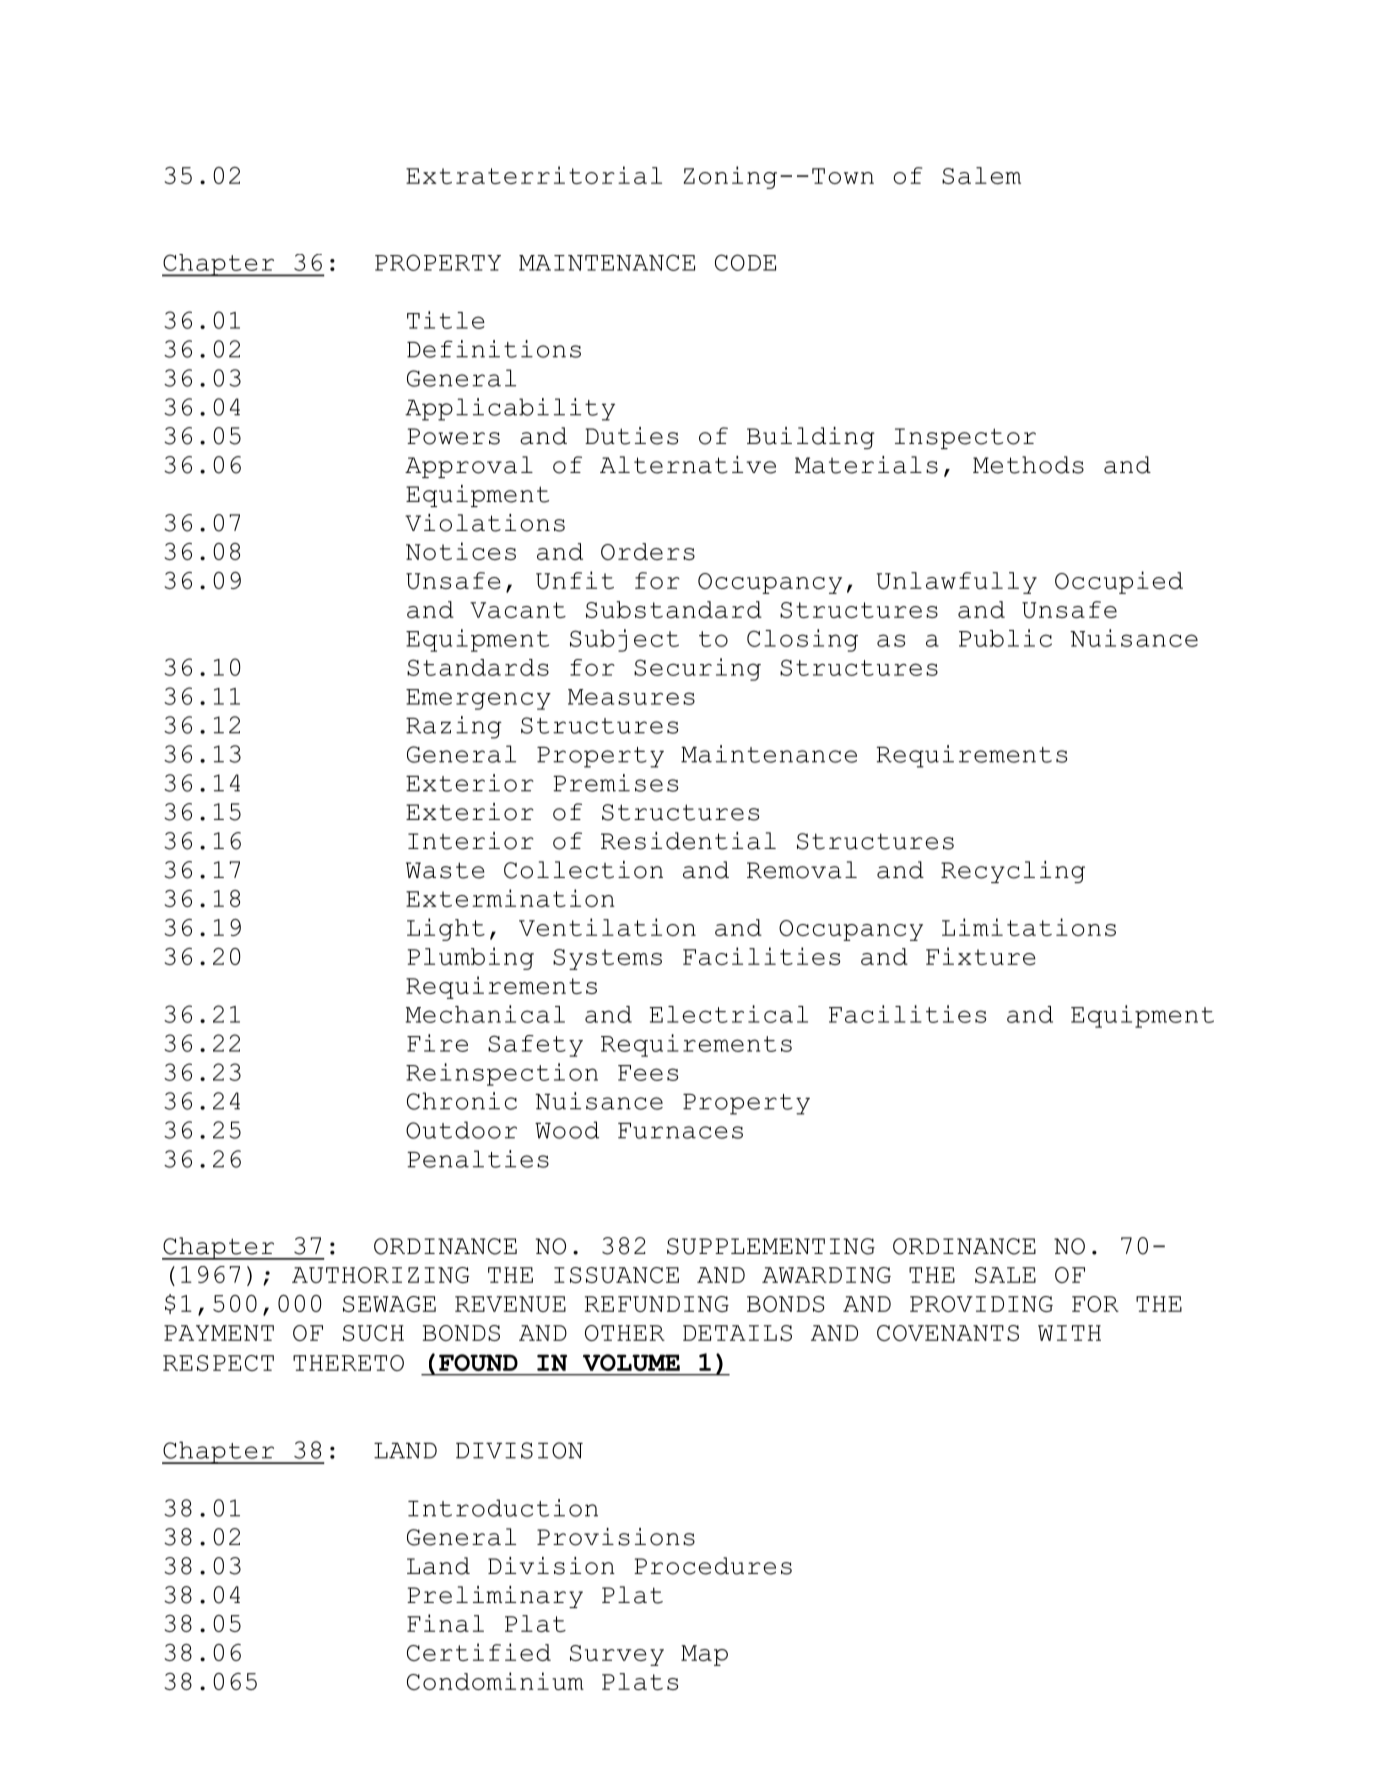 This screenshot has width=1378, height=1784. Describe the element at coordinates (965, 438) in the screenshot. I see `Inspector` at that location.
